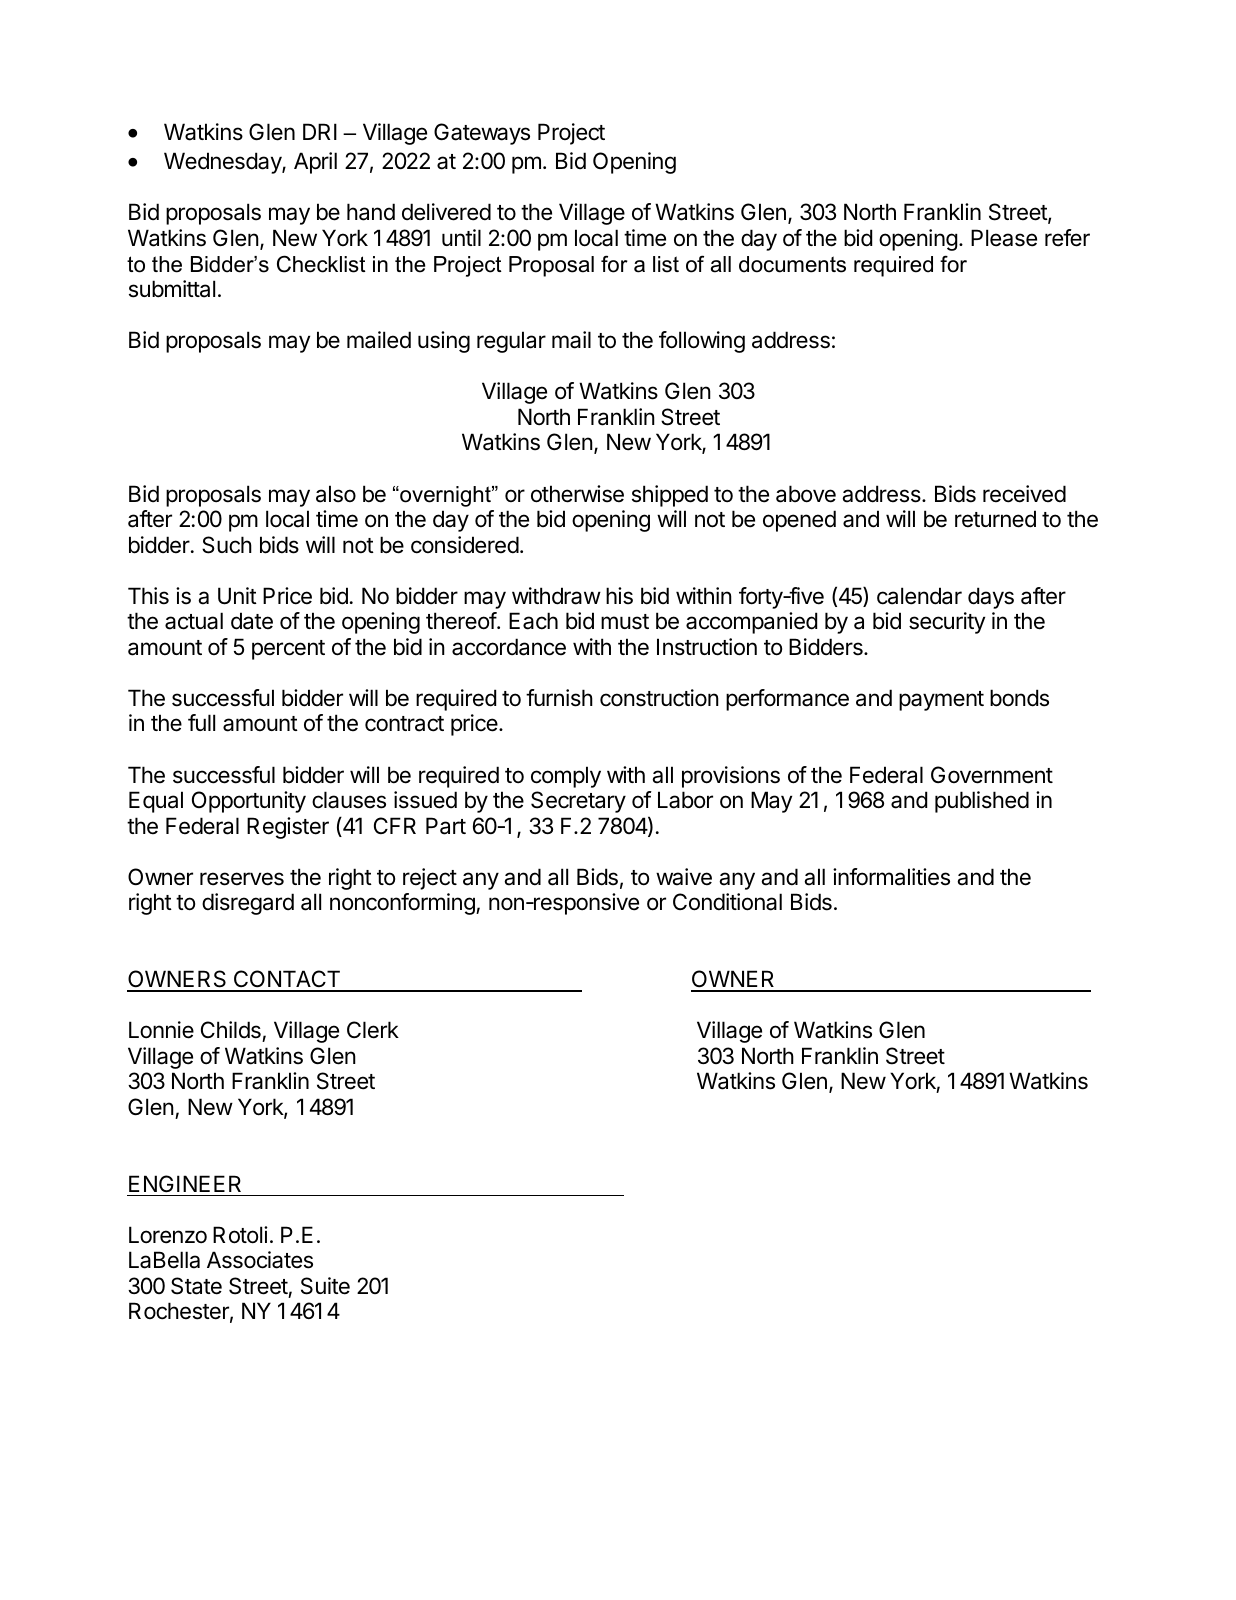 This screenshot has width=1236, height=1600. Describe the element at coordinates (577, 494) in the screenshot. I see `otherwise` at that location.
